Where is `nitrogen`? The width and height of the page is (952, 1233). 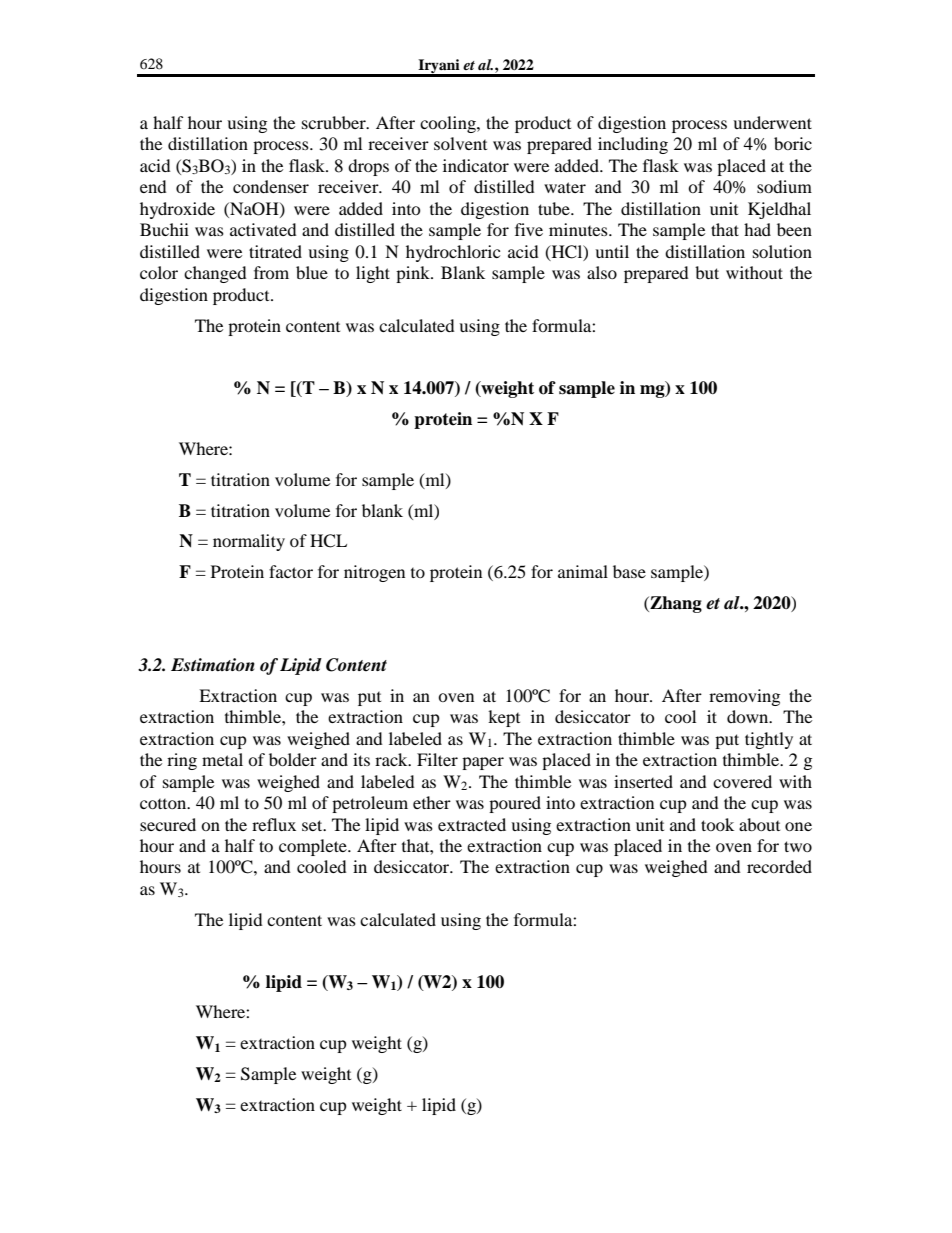
nitrogen is located at coordinates (374, 573).
